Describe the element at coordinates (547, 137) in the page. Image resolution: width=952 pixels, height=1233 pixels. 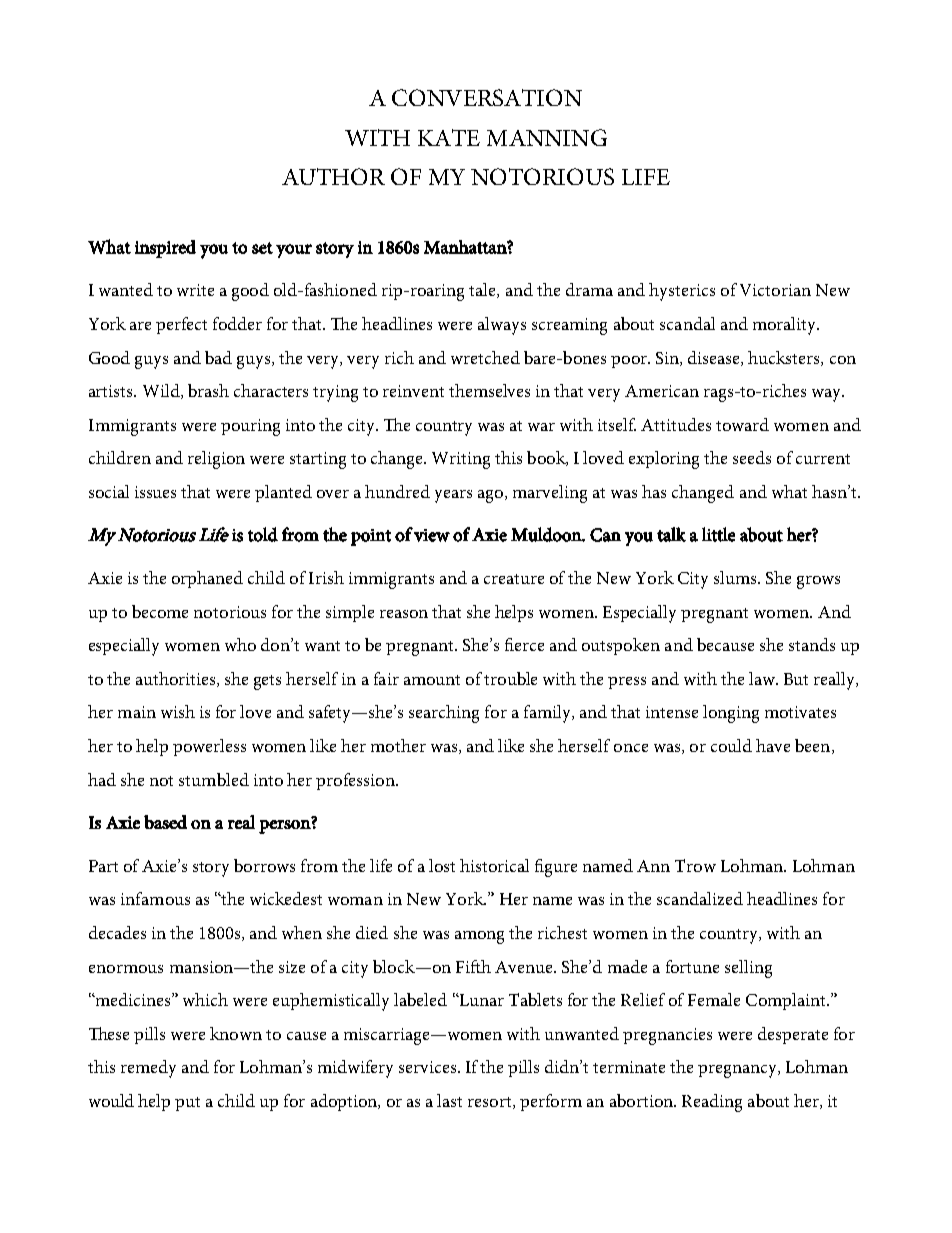
I see `MANNING` at that location.
